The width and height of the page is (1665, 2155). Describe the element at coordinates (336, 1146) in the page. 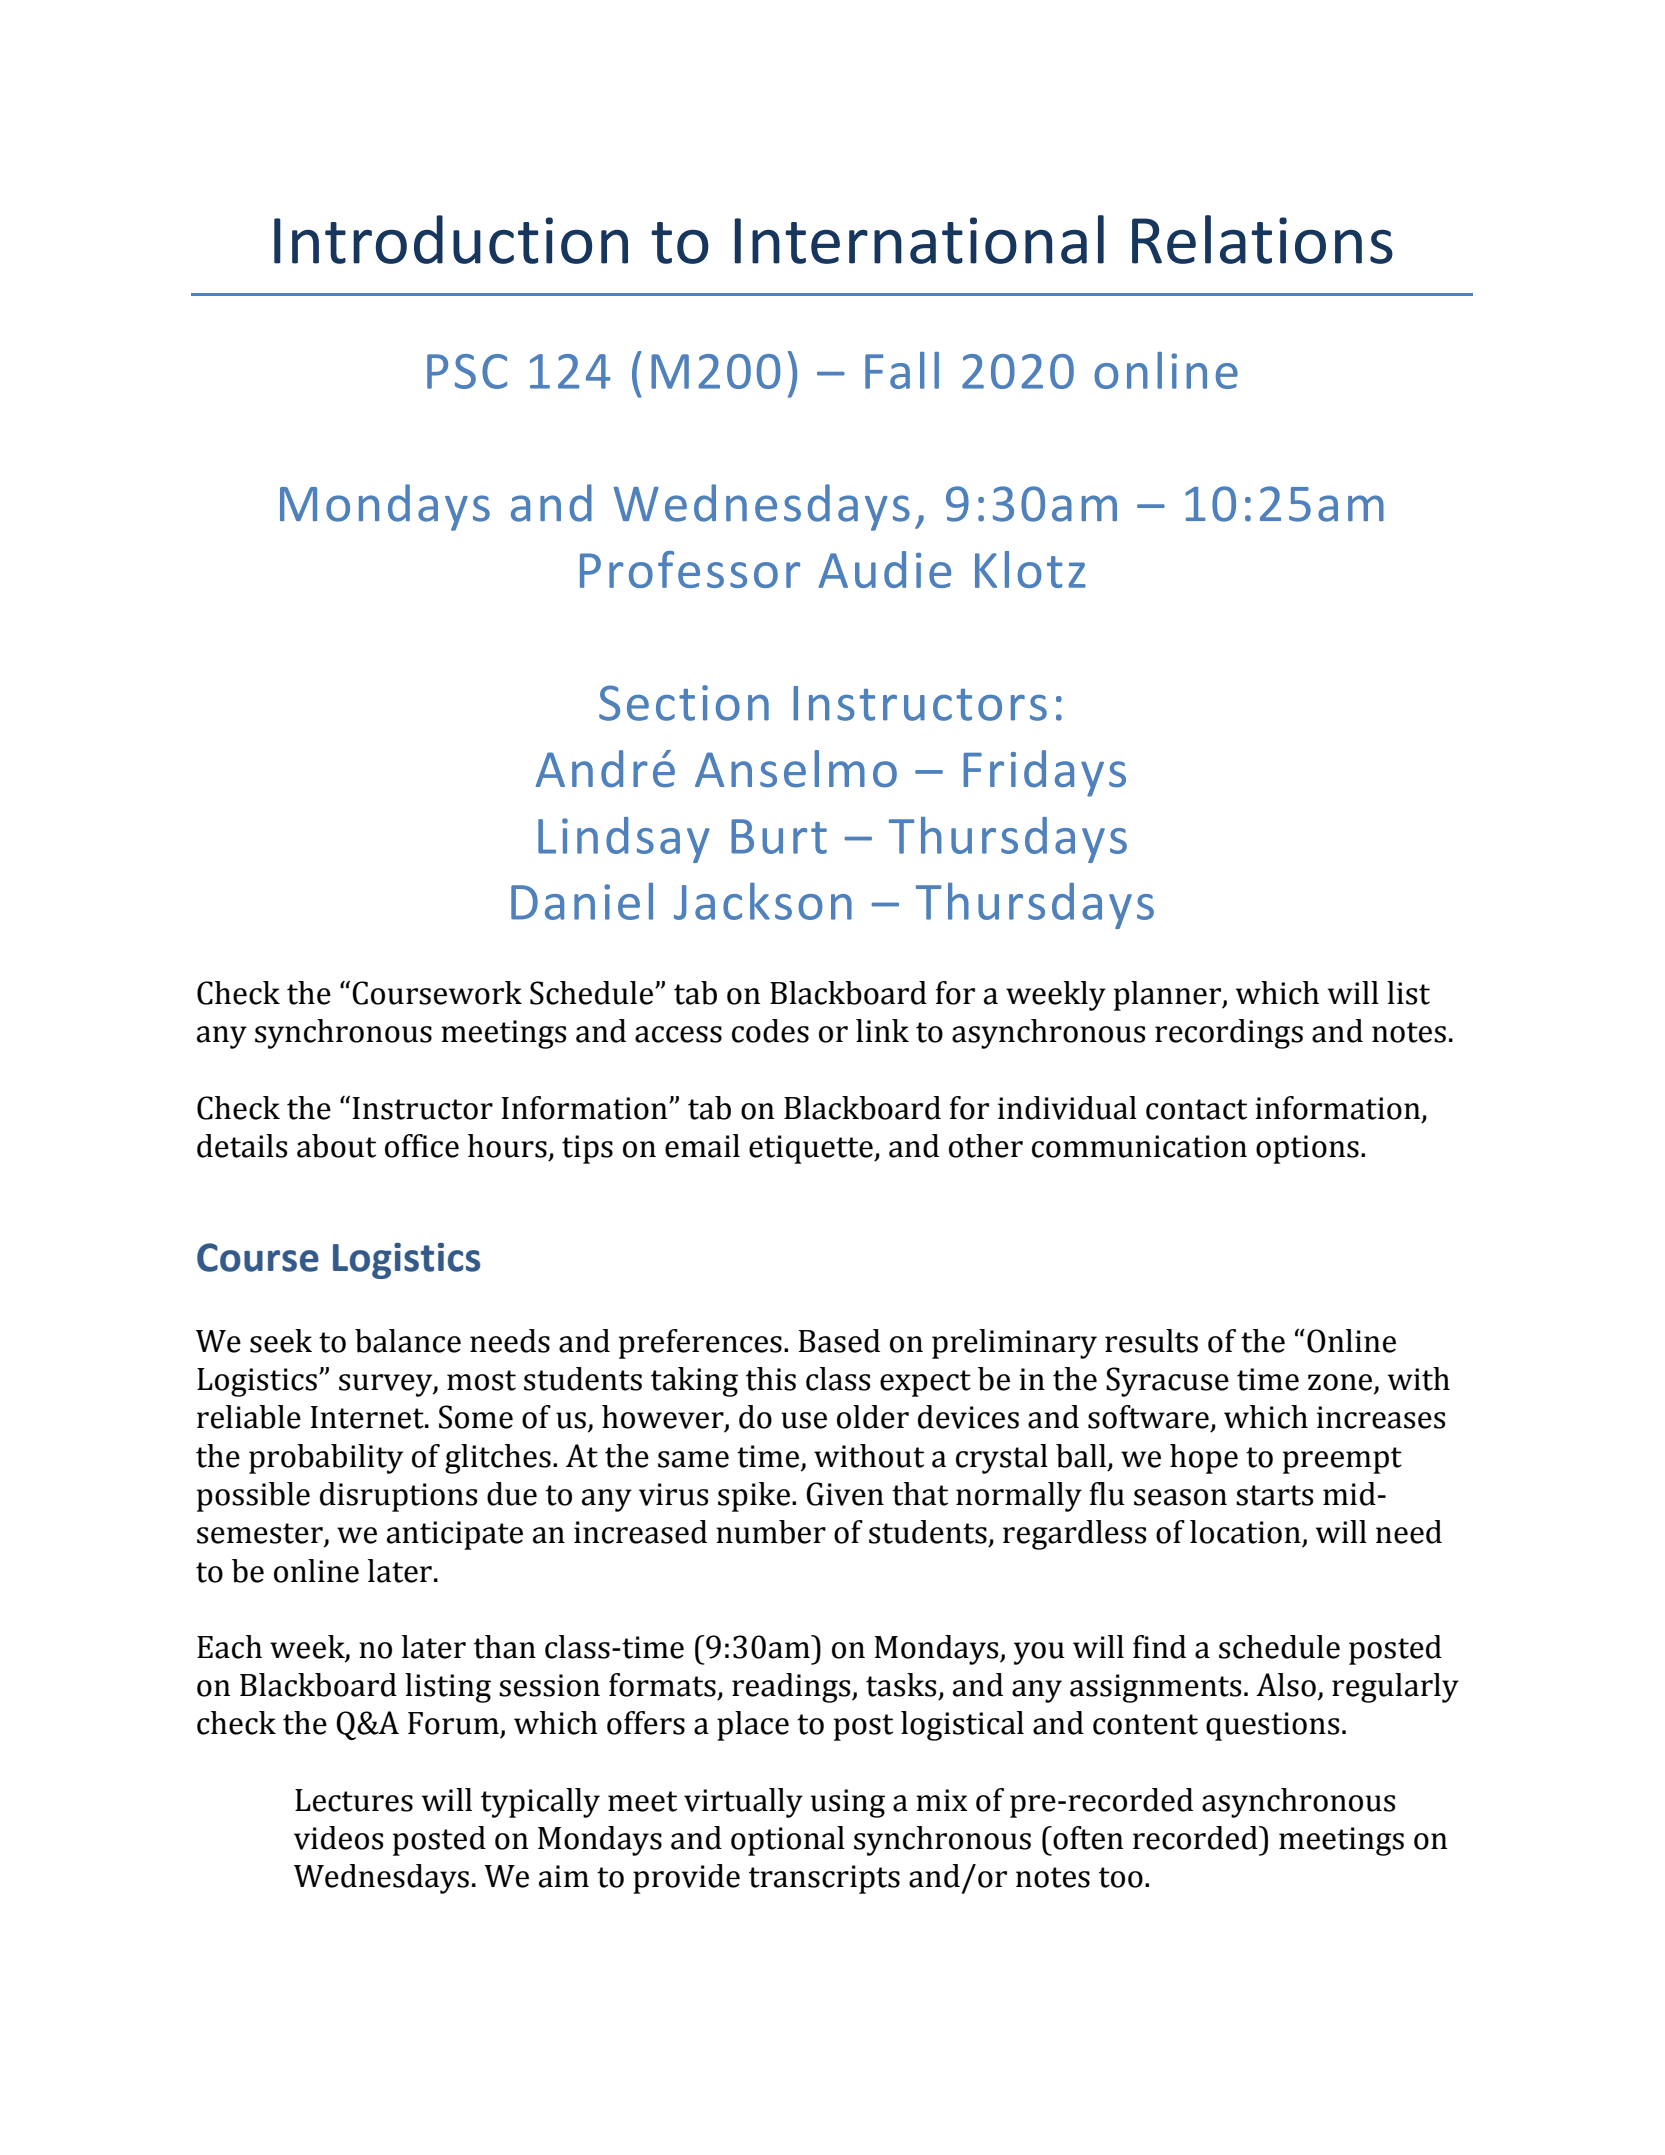

I see `about` at that location.
